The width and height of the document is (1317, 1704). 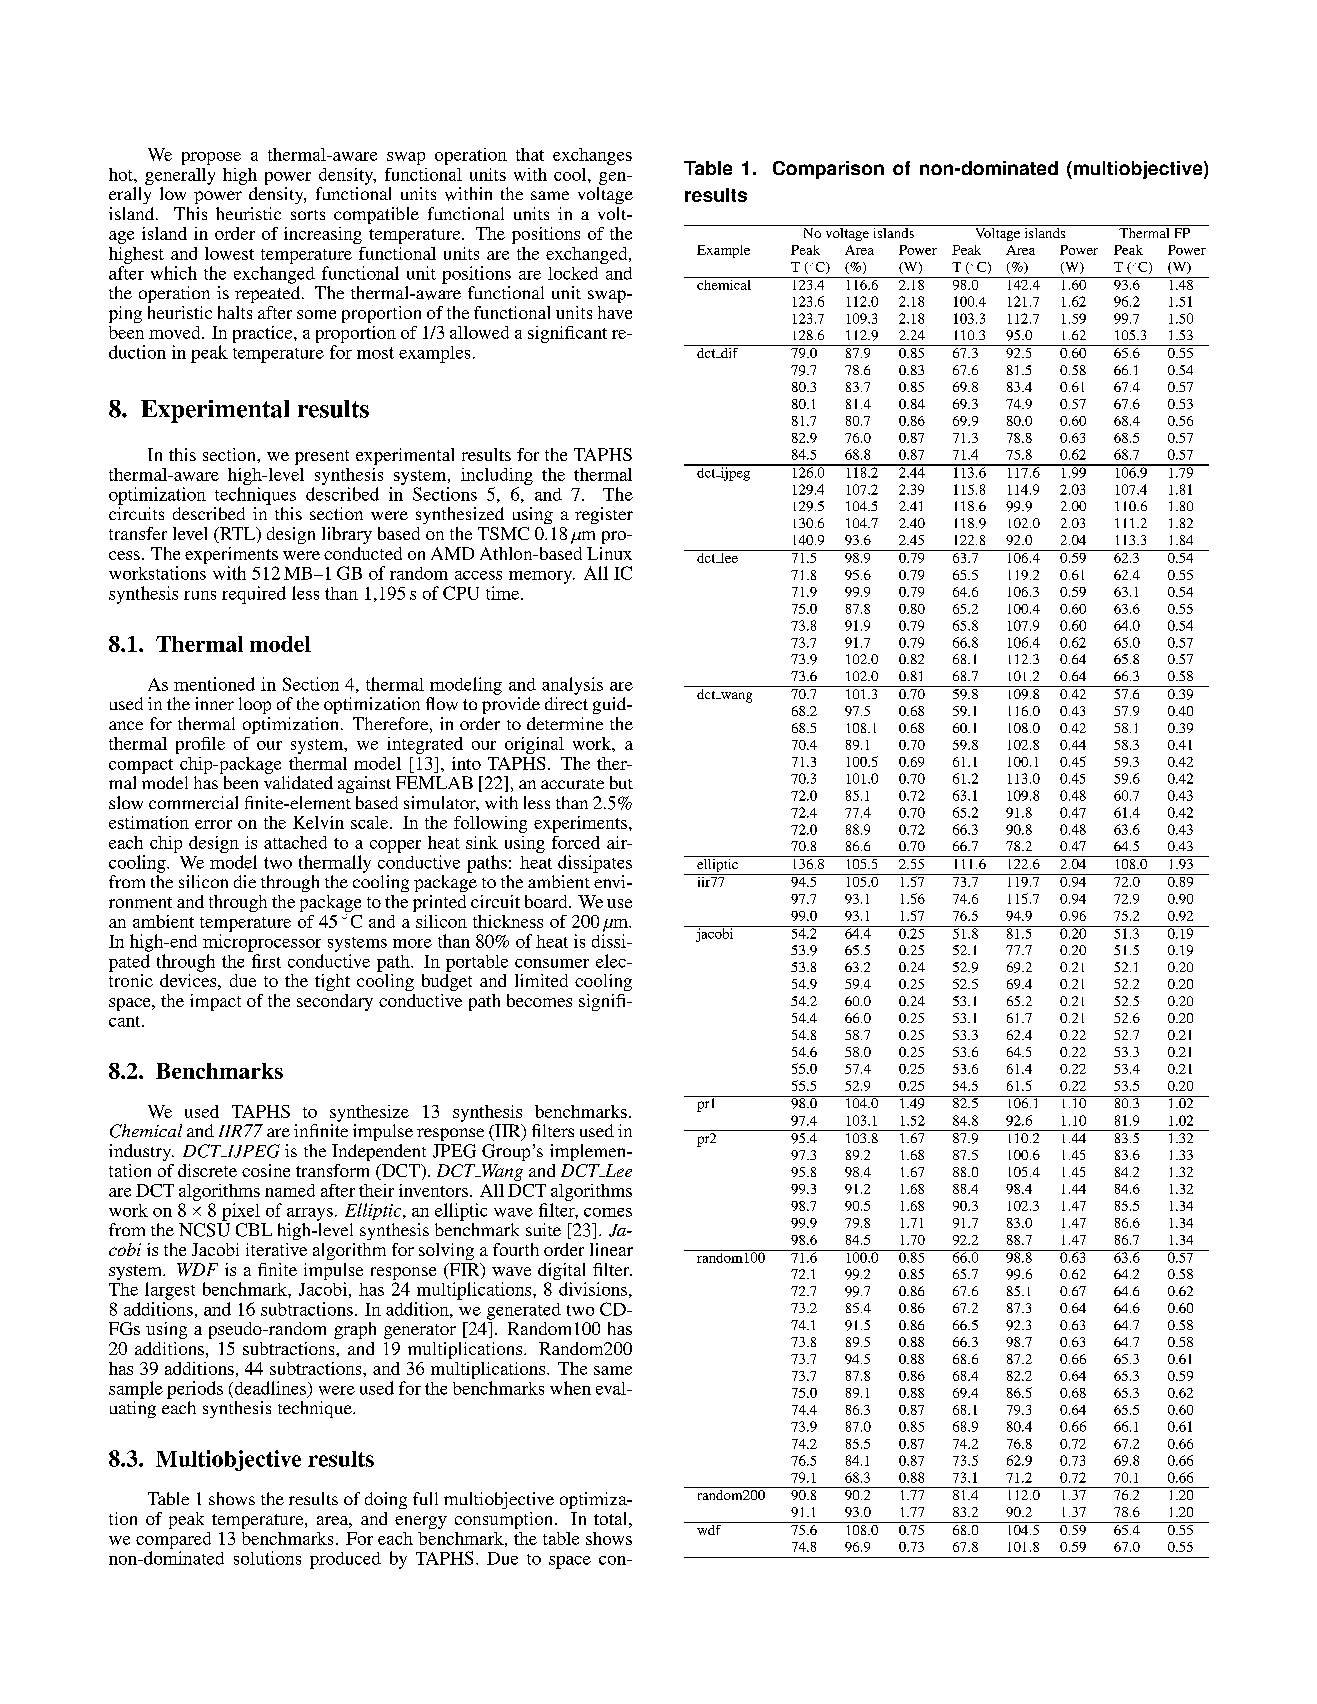 I want to click on error, so click(x=213, y=824).
